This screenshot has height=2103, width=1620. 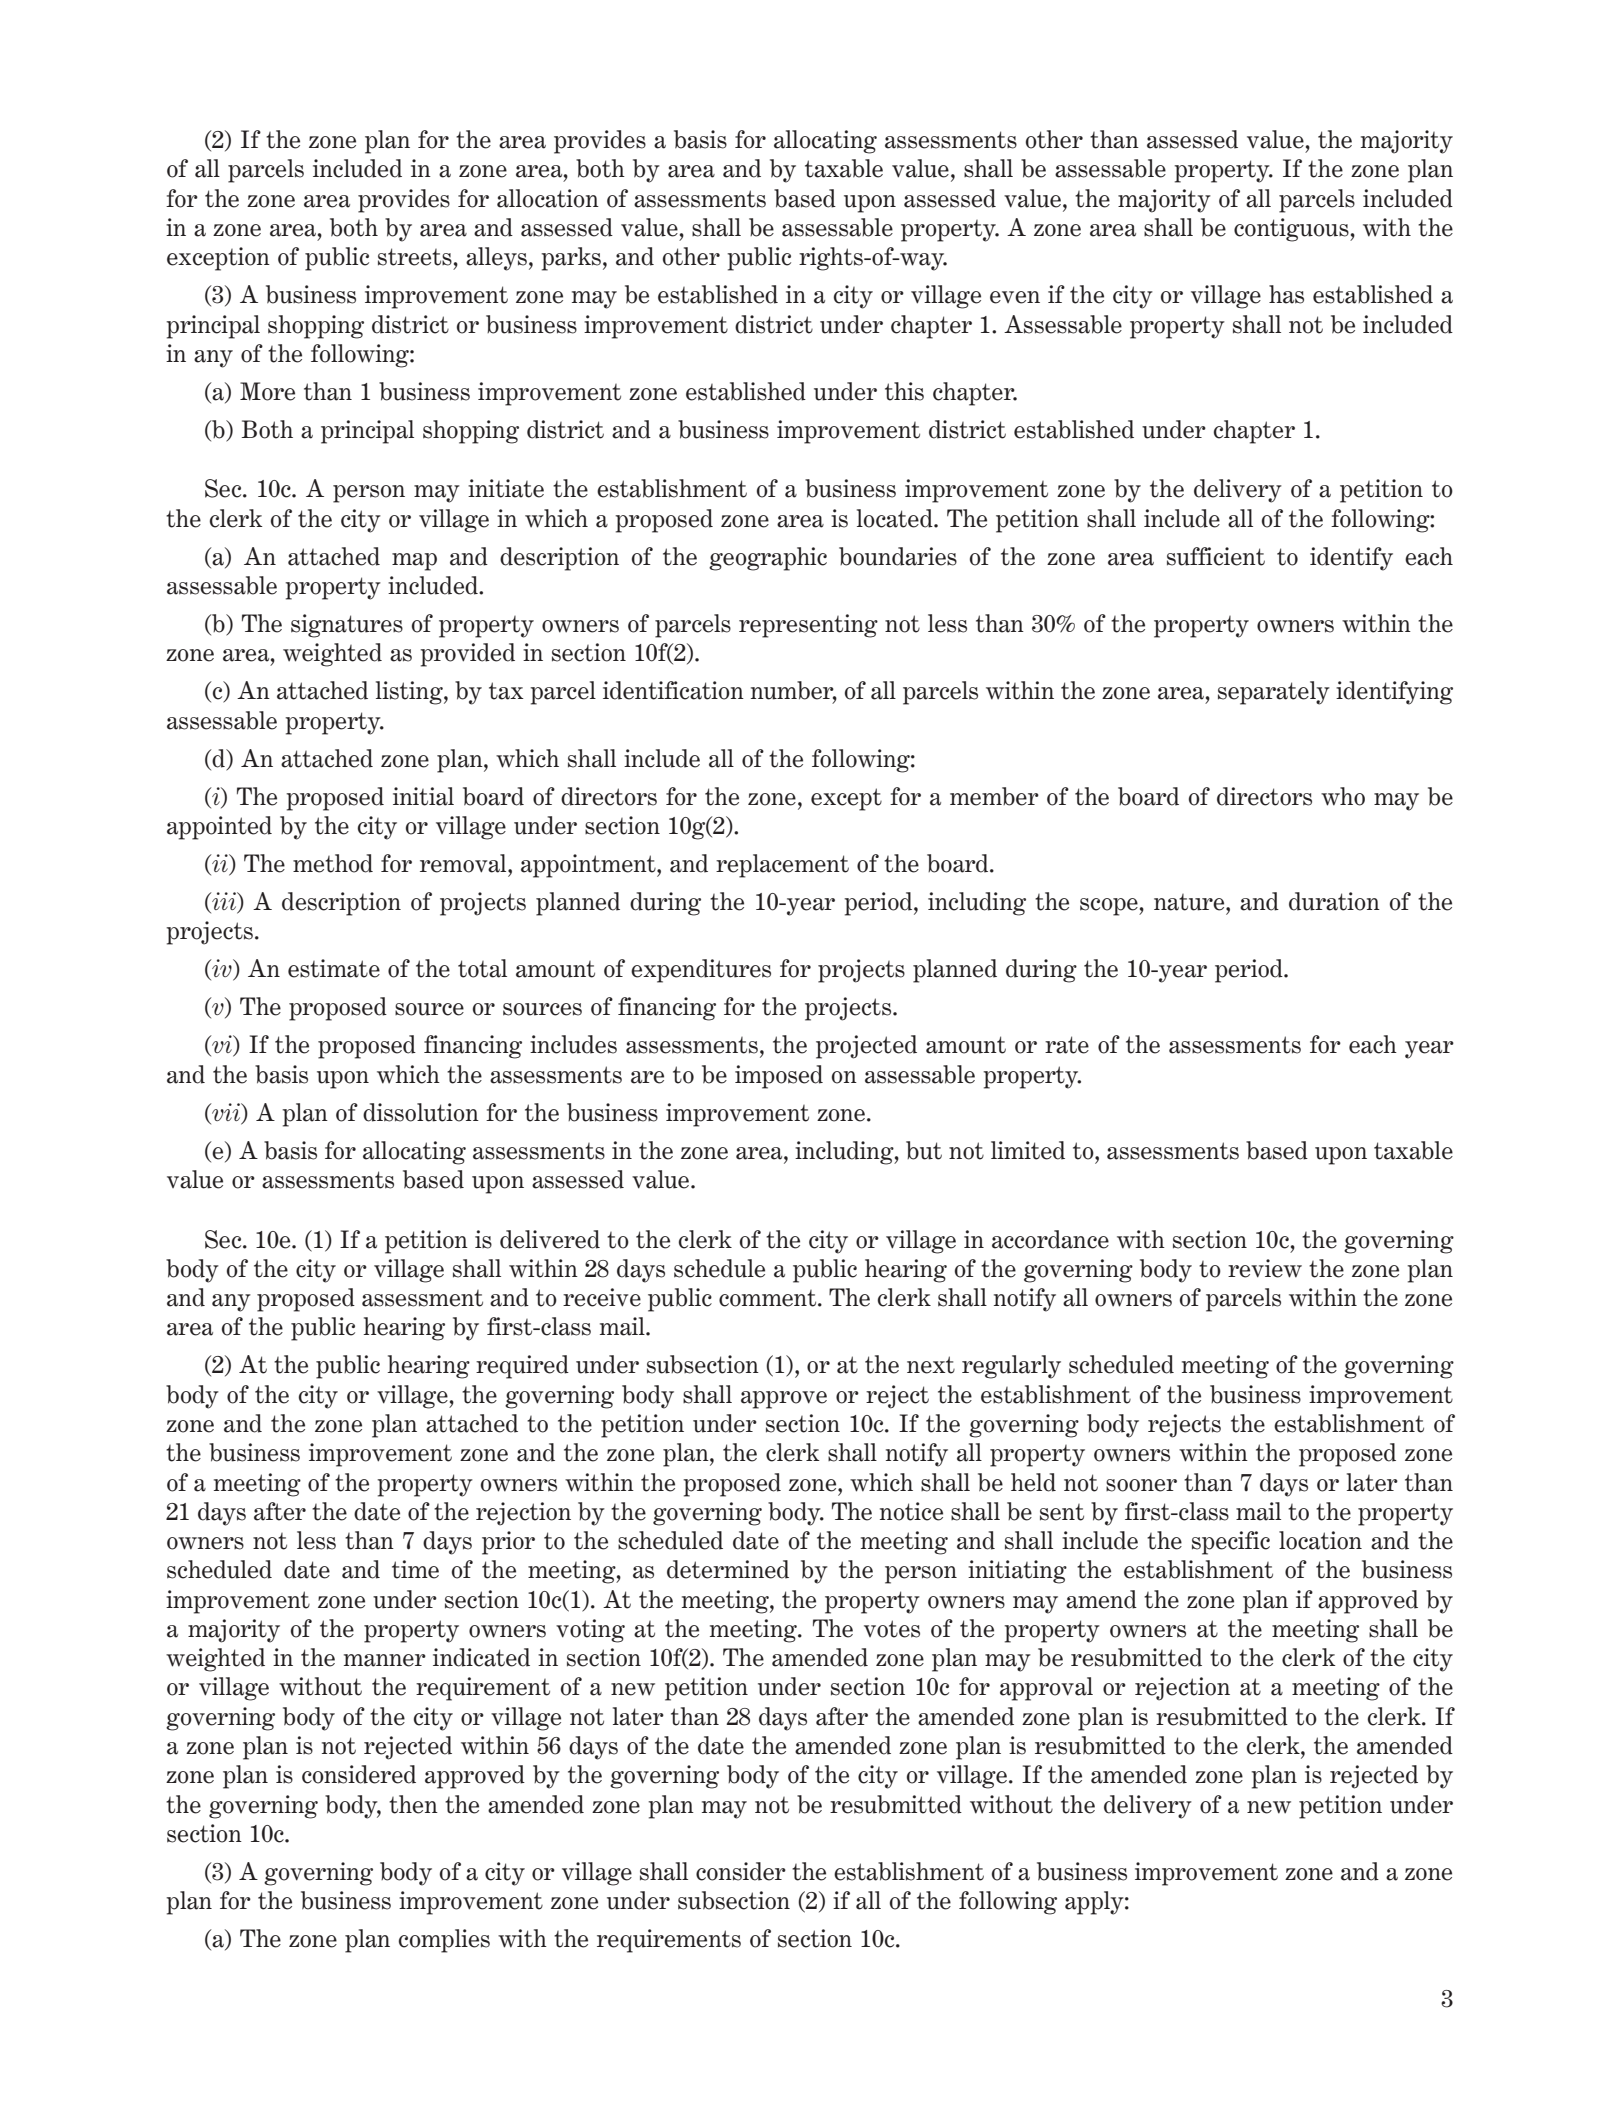 What do you see at coordinates (333, 863) in the screenshot?
I see `method` at bounding box center [333, 863].
